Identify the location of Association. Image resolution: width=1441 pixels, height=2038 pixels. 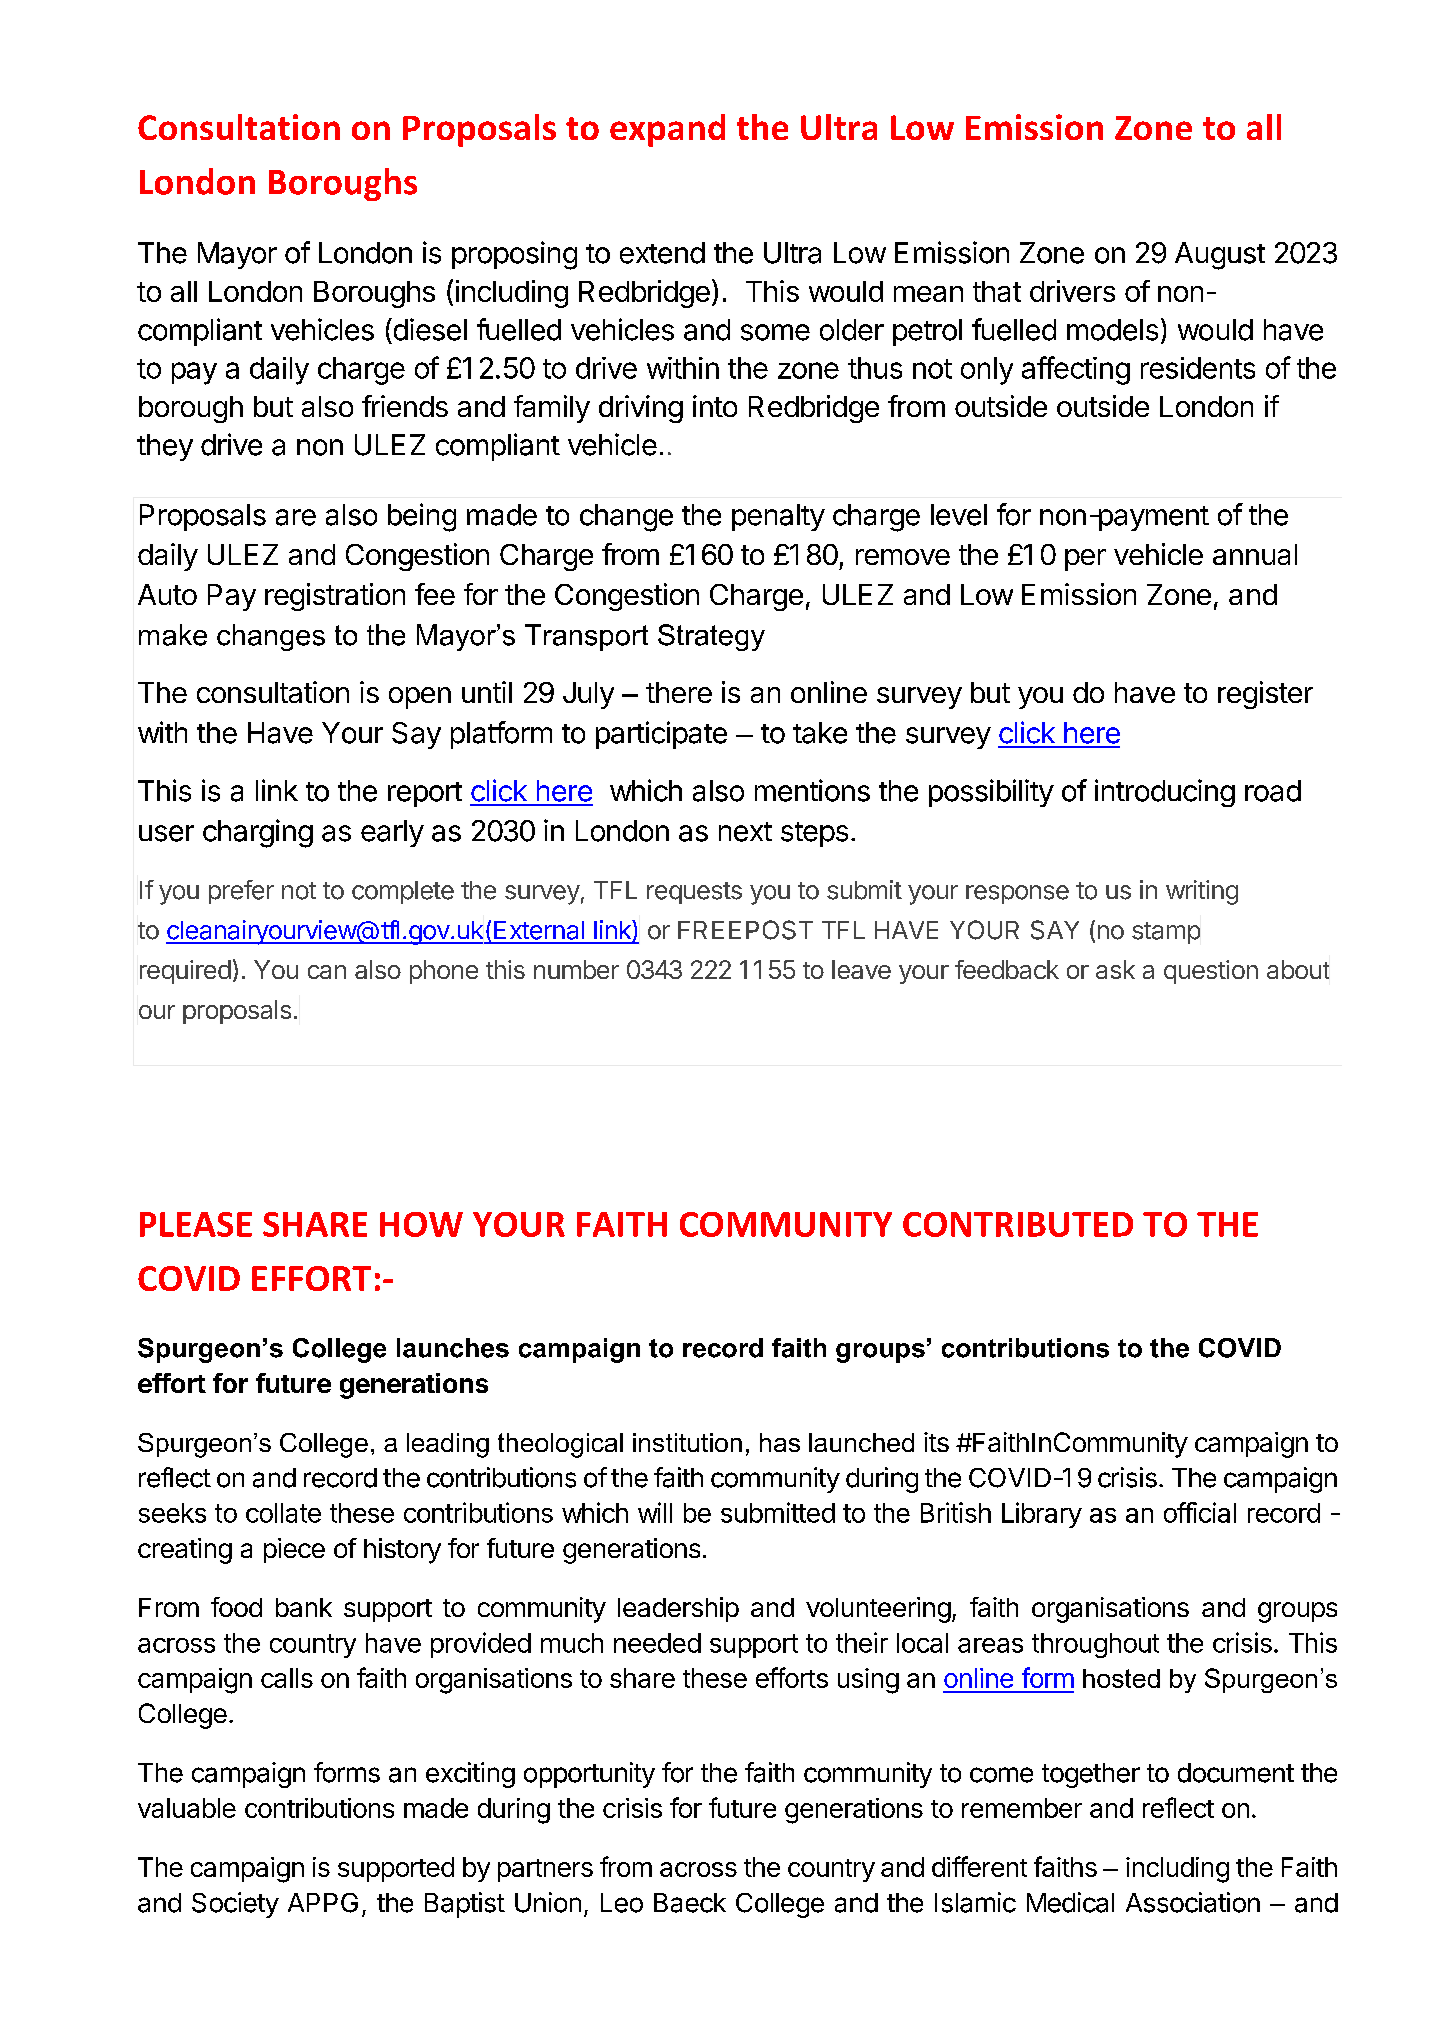
(1193, 1902).
